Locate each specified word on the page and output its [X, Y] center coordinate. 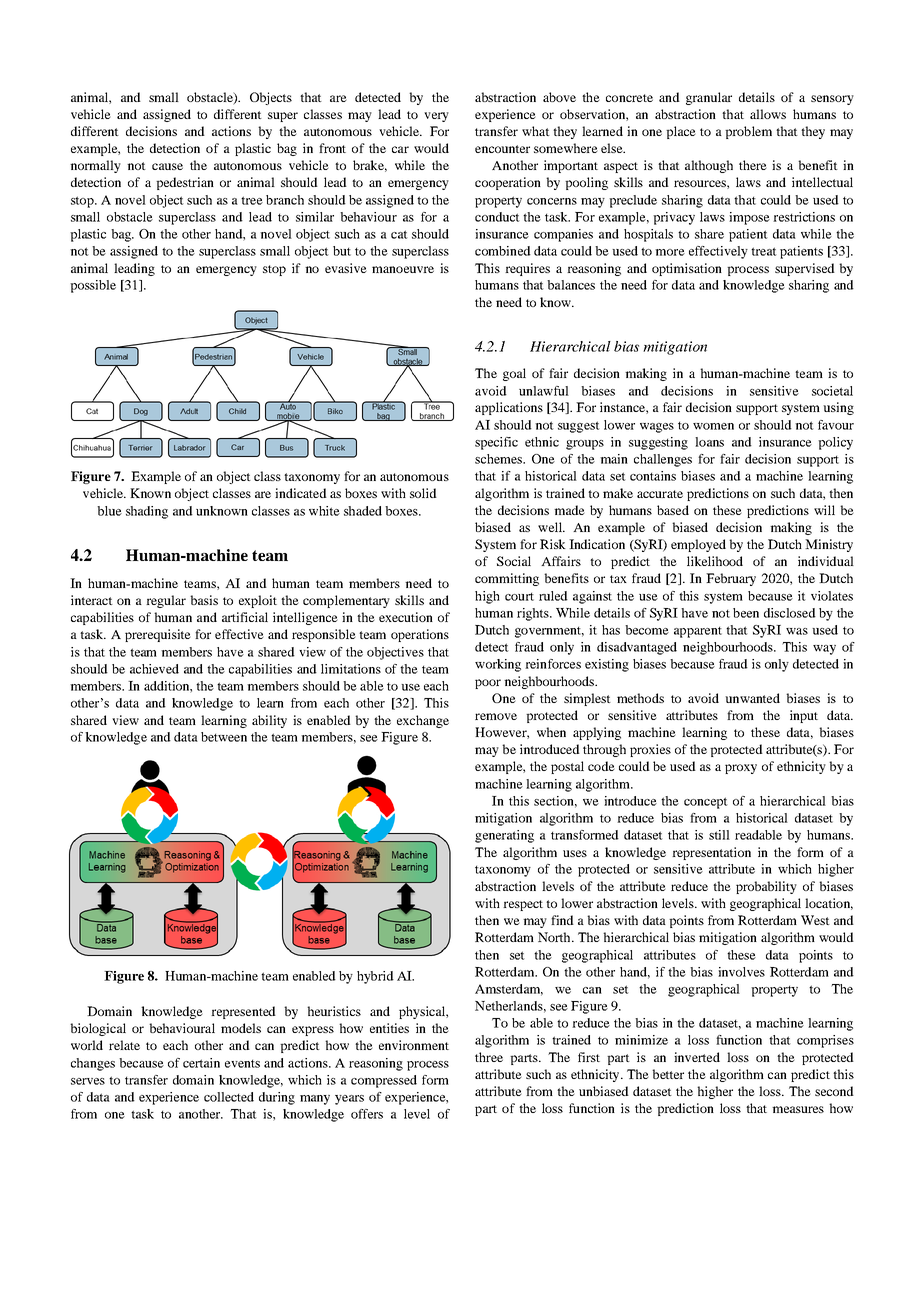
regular [166, 601]
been [746, 613]
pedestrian [185, 183]
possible [93, 286]
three [489, 1057]
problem [748, 132]
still [719, 835]
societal [832, 391]
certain [201, 1063]
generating [504, 836]
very [436, 117]
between [224, 737]
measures [798, 1109]
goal [514, 374]
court [519, 597]
